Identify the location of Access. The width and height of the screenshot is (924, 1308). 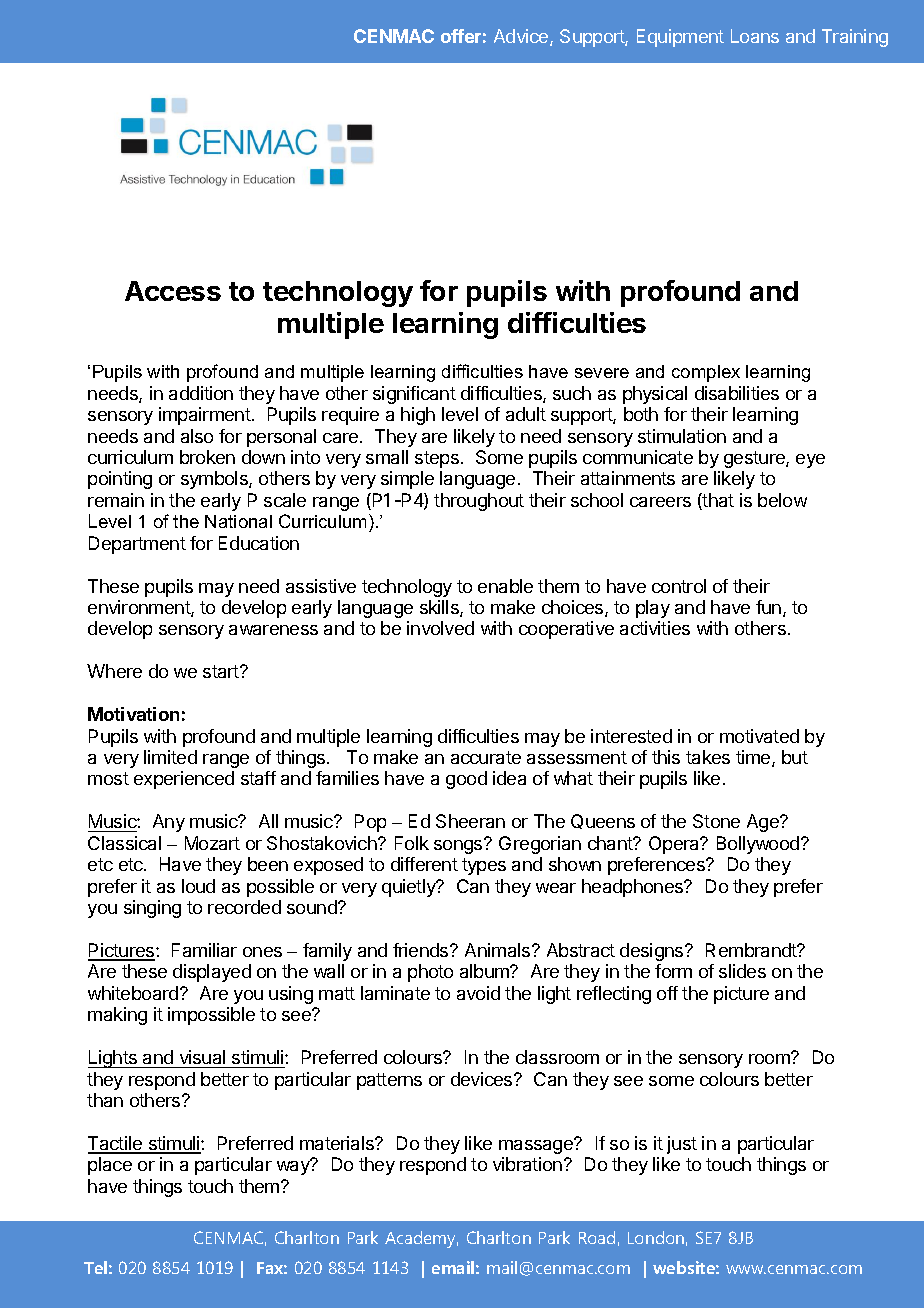
(173, 291).
